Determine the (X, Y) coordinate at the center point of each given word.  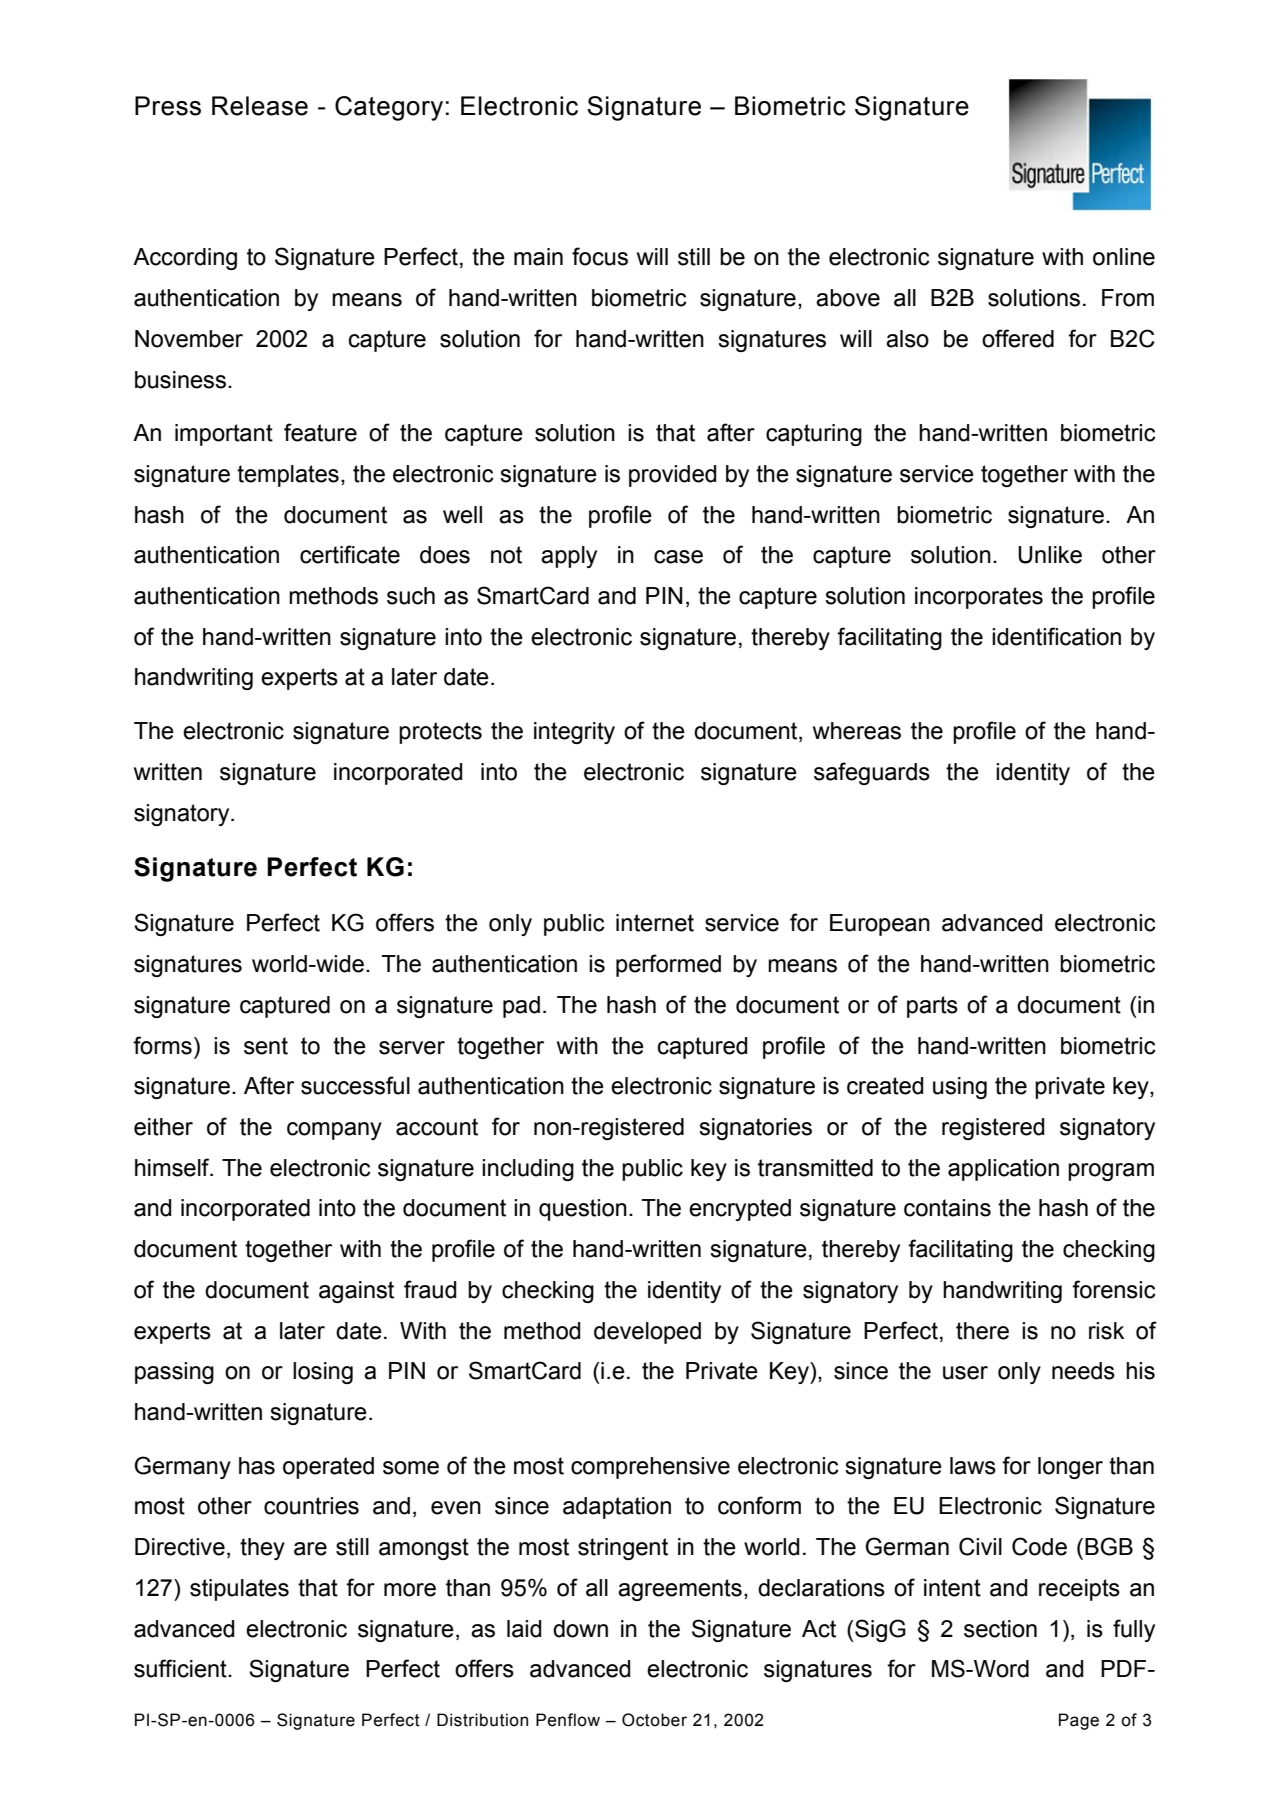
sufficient (181, 1668)
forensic (1114, 1289)
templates (288, 476)
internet (655, 923)
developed (647, 1333)
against (356, 1292)
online (1124, 257)
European (880, 925)
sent (266, 1046)
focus (600, 256)
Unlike (1050, 555)
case (678, 557)
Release (260, 106)
